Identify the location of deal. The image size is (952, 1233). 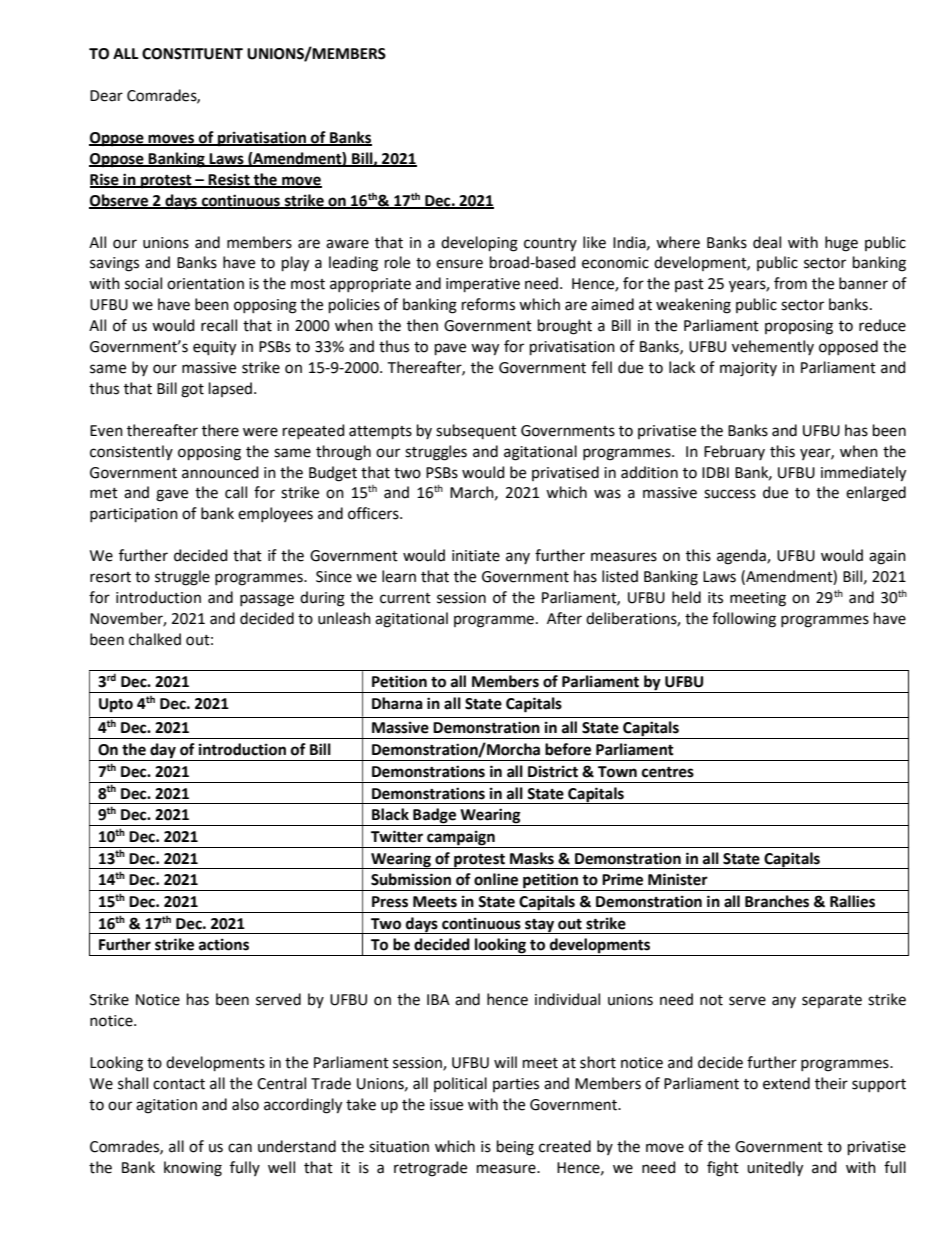
(767, 242).
